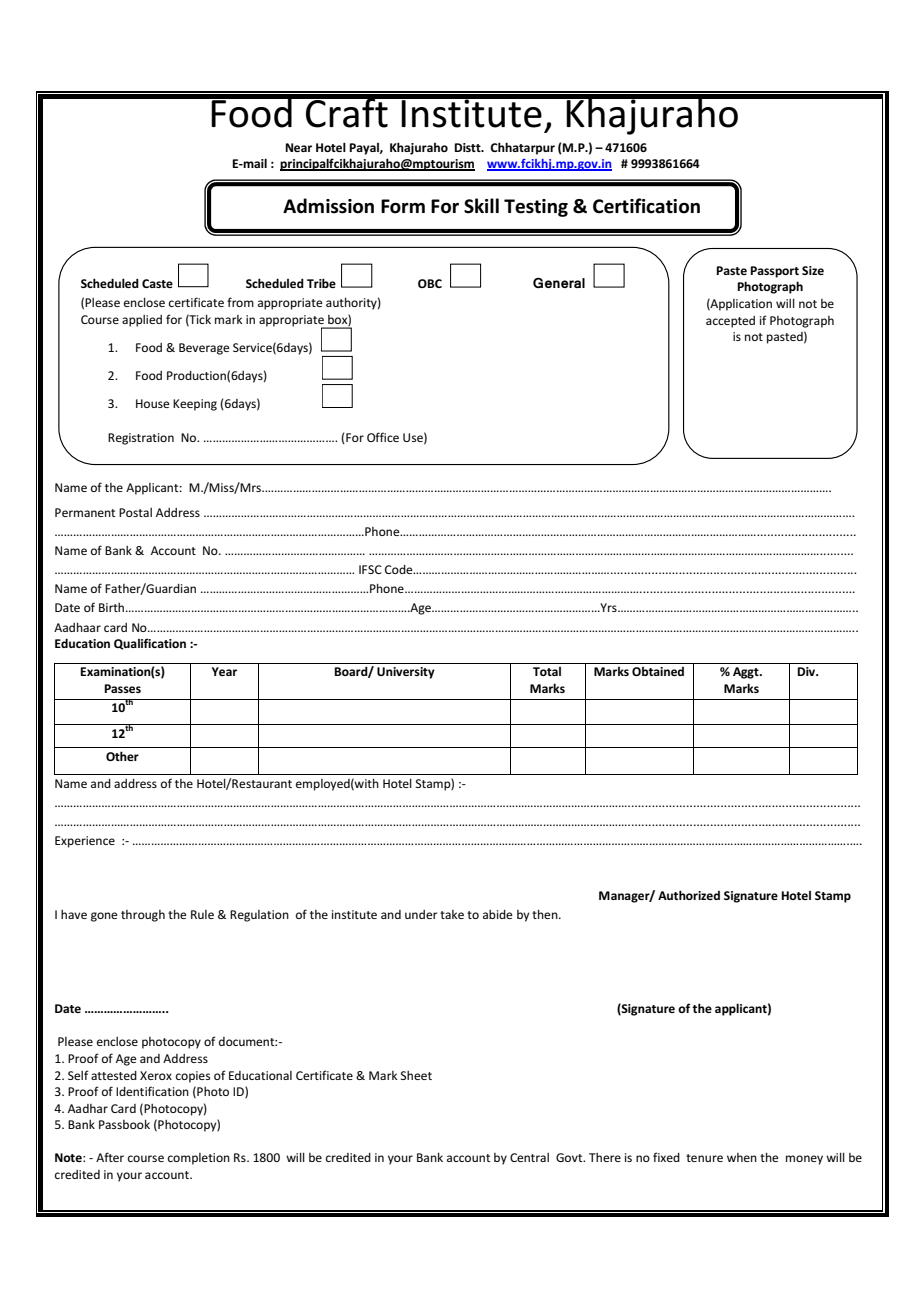 This screenshot has width=924, height=1308. I want to click on take, so click(452, 914).
